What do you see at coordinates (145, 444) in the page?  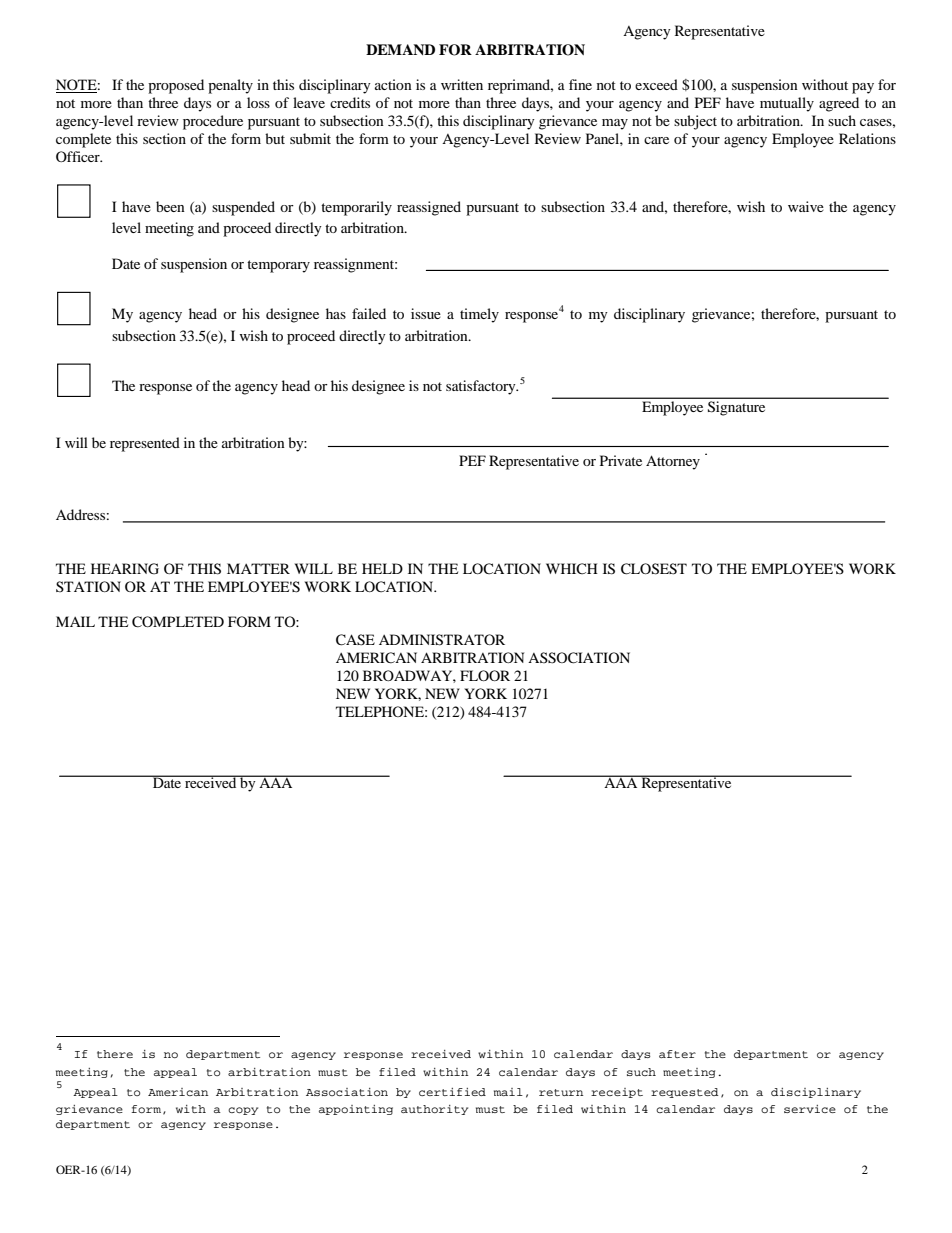 I see `represented` at bounding box center [145, 444].
